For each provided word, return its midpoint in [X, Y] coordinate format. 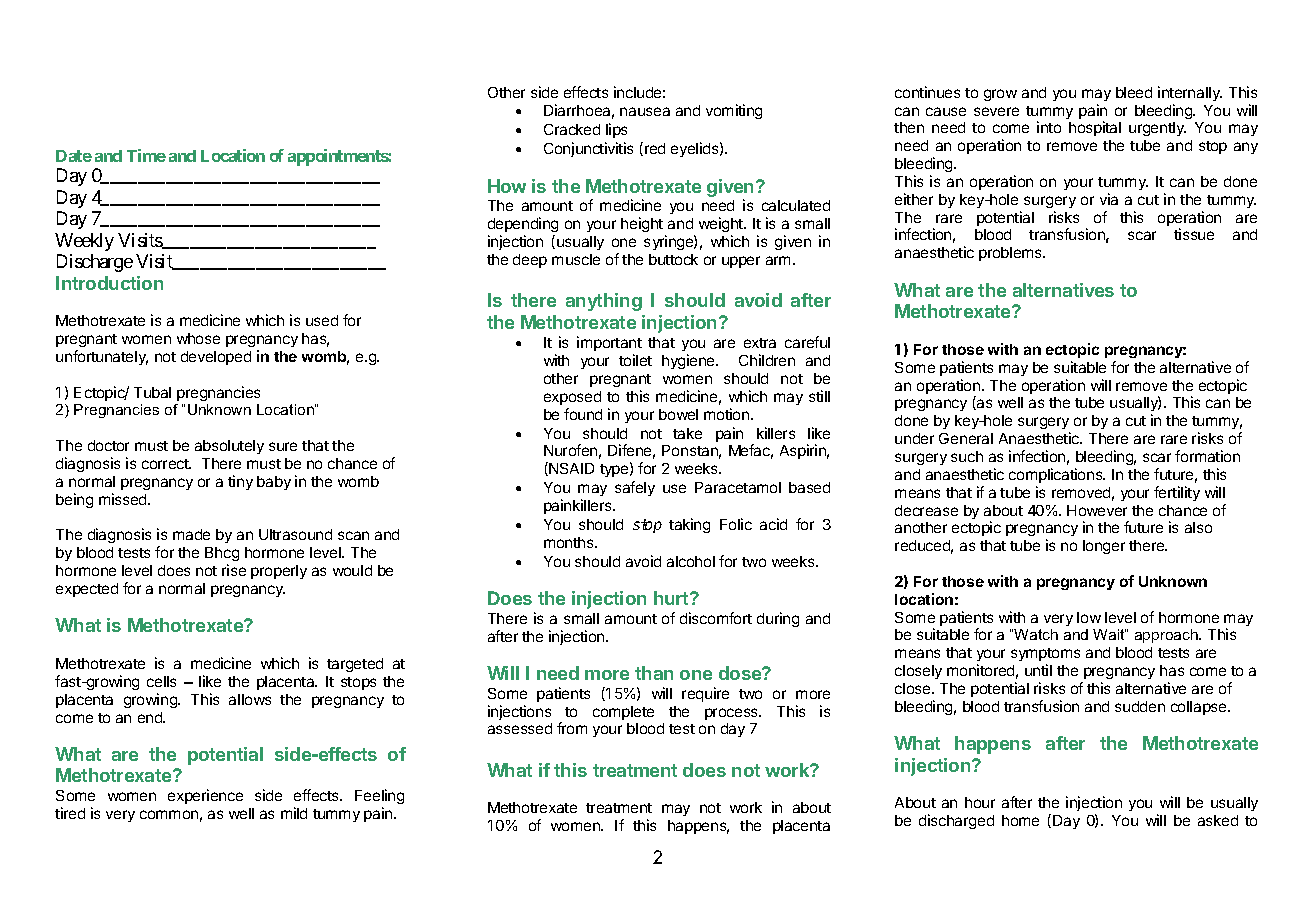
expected [87, 590]
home [1020, 820]
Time [146, 155]
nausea [645, 111]
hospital [1095, 128]
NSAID [570, 469]
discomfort [716, 618]
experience [205, 796]
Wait [1109, 634]
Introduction [109, 283]
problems [1012, 254]
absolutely [229, 447]
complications [1057, 475]
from [572, 728]
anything [604, 302]
